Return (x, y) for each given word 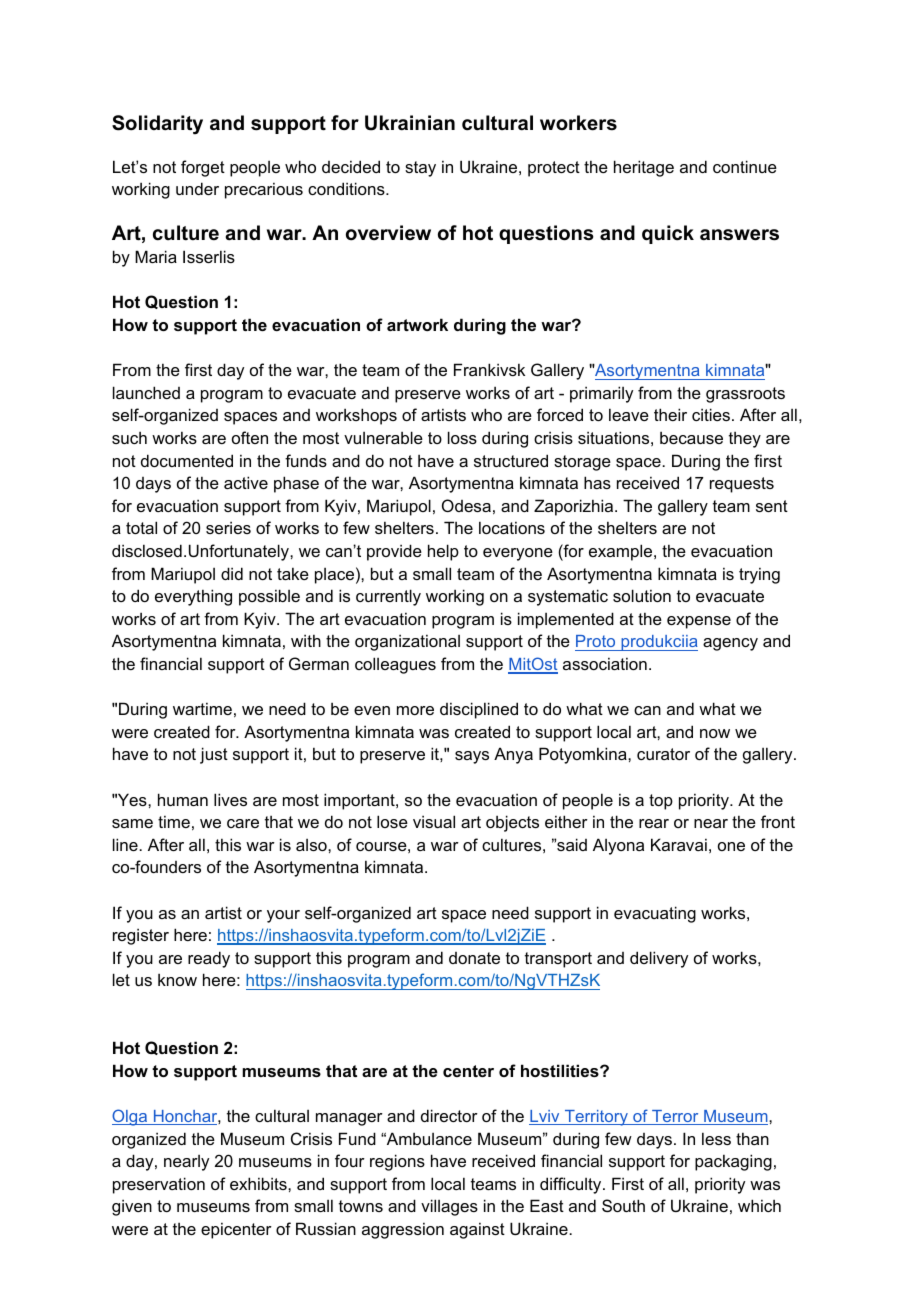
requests (742, 485)
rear (654, 823)
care (243, 823)
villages (449, 1207)
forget (203, 168)
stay (420, 169)
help (443, 552)
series (228, 527)
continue (745, 166)
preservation (159, 1185)
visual (434, 821)
